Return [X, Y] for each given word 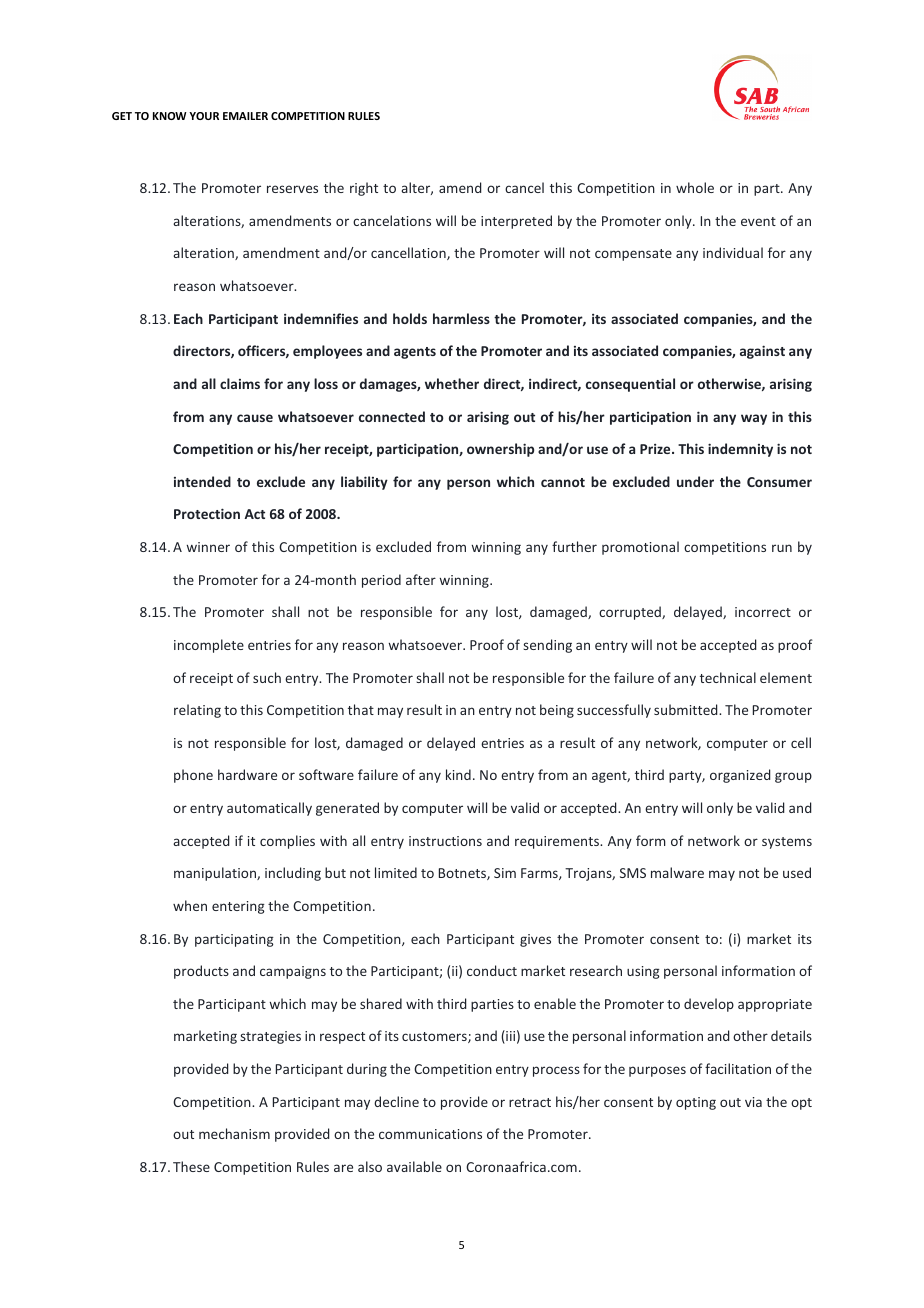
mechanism [234, 1133]
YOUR [204, 116]
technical [728, 677]
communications [430, 1134]
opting [696, 1103]
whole [695, 187]
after [421, 579]
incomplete [209, 646]
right [364, 189]
